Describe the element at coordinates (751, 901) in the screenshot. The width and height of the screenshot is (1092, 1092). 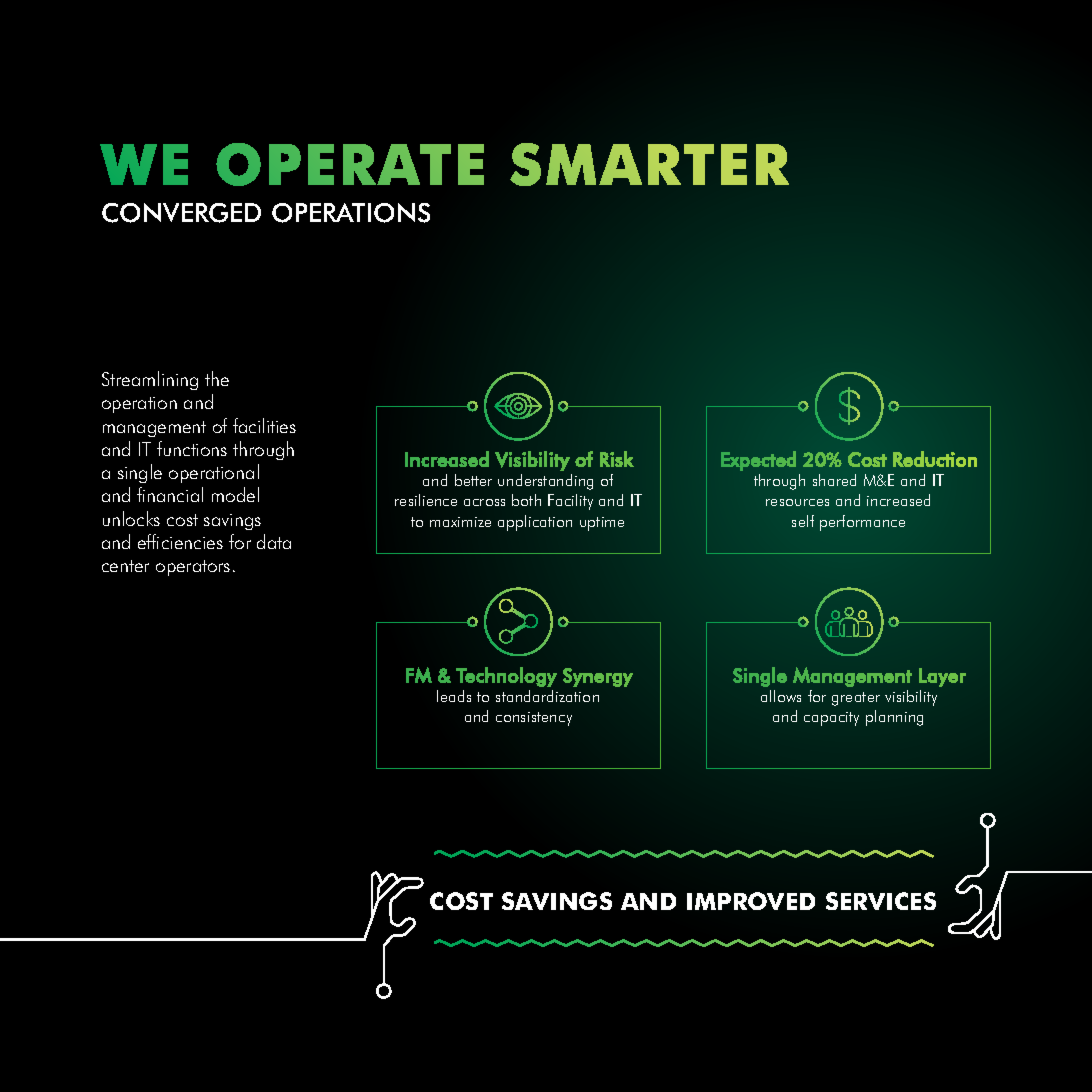
I see `IMPROVED` at that location.
